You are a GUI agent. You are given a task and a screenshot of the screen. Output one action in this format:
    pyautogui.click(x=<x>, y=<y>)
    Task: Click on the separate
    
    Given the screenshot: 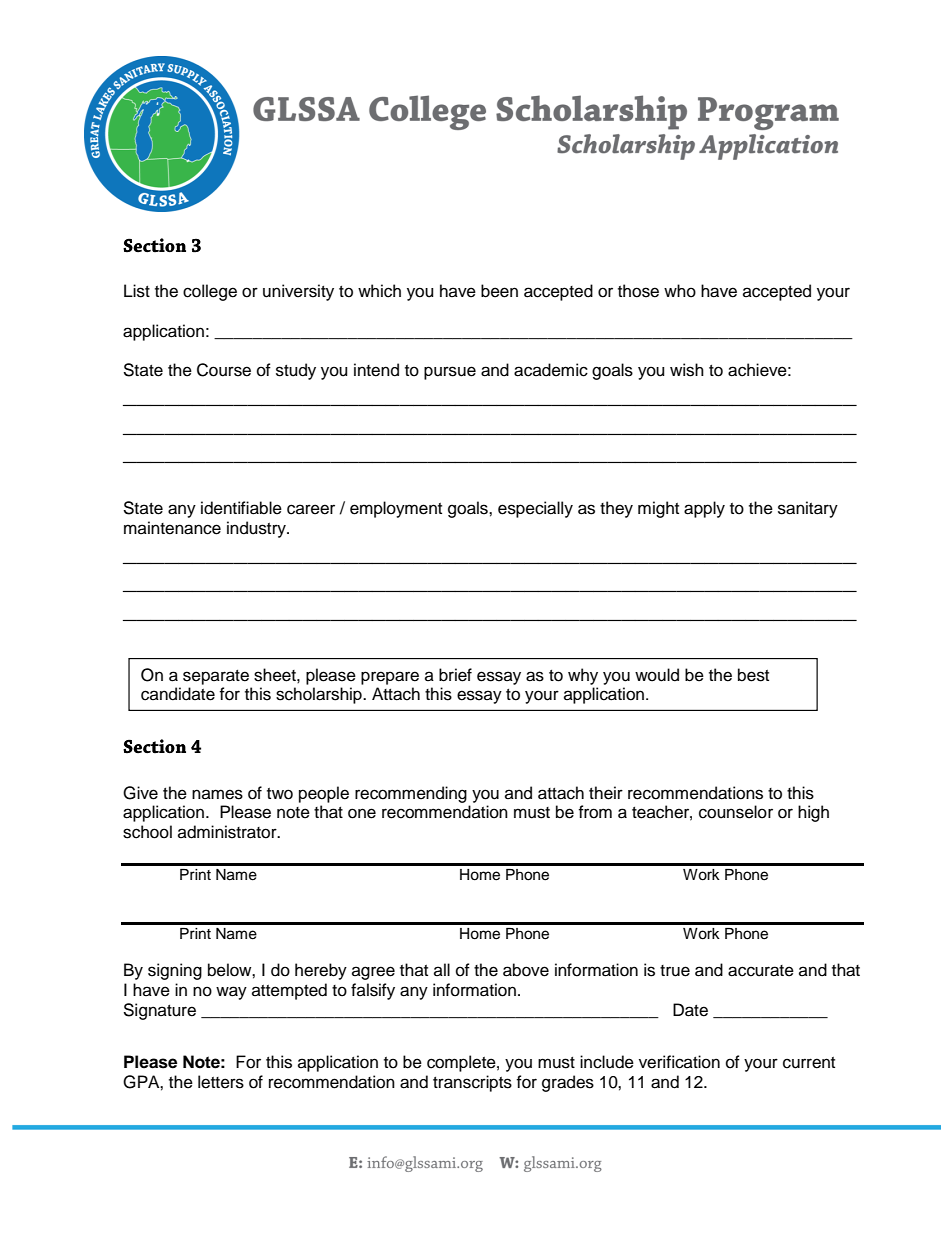 What is the action you would take?
    pyautogui.click(x=216, y=677)
